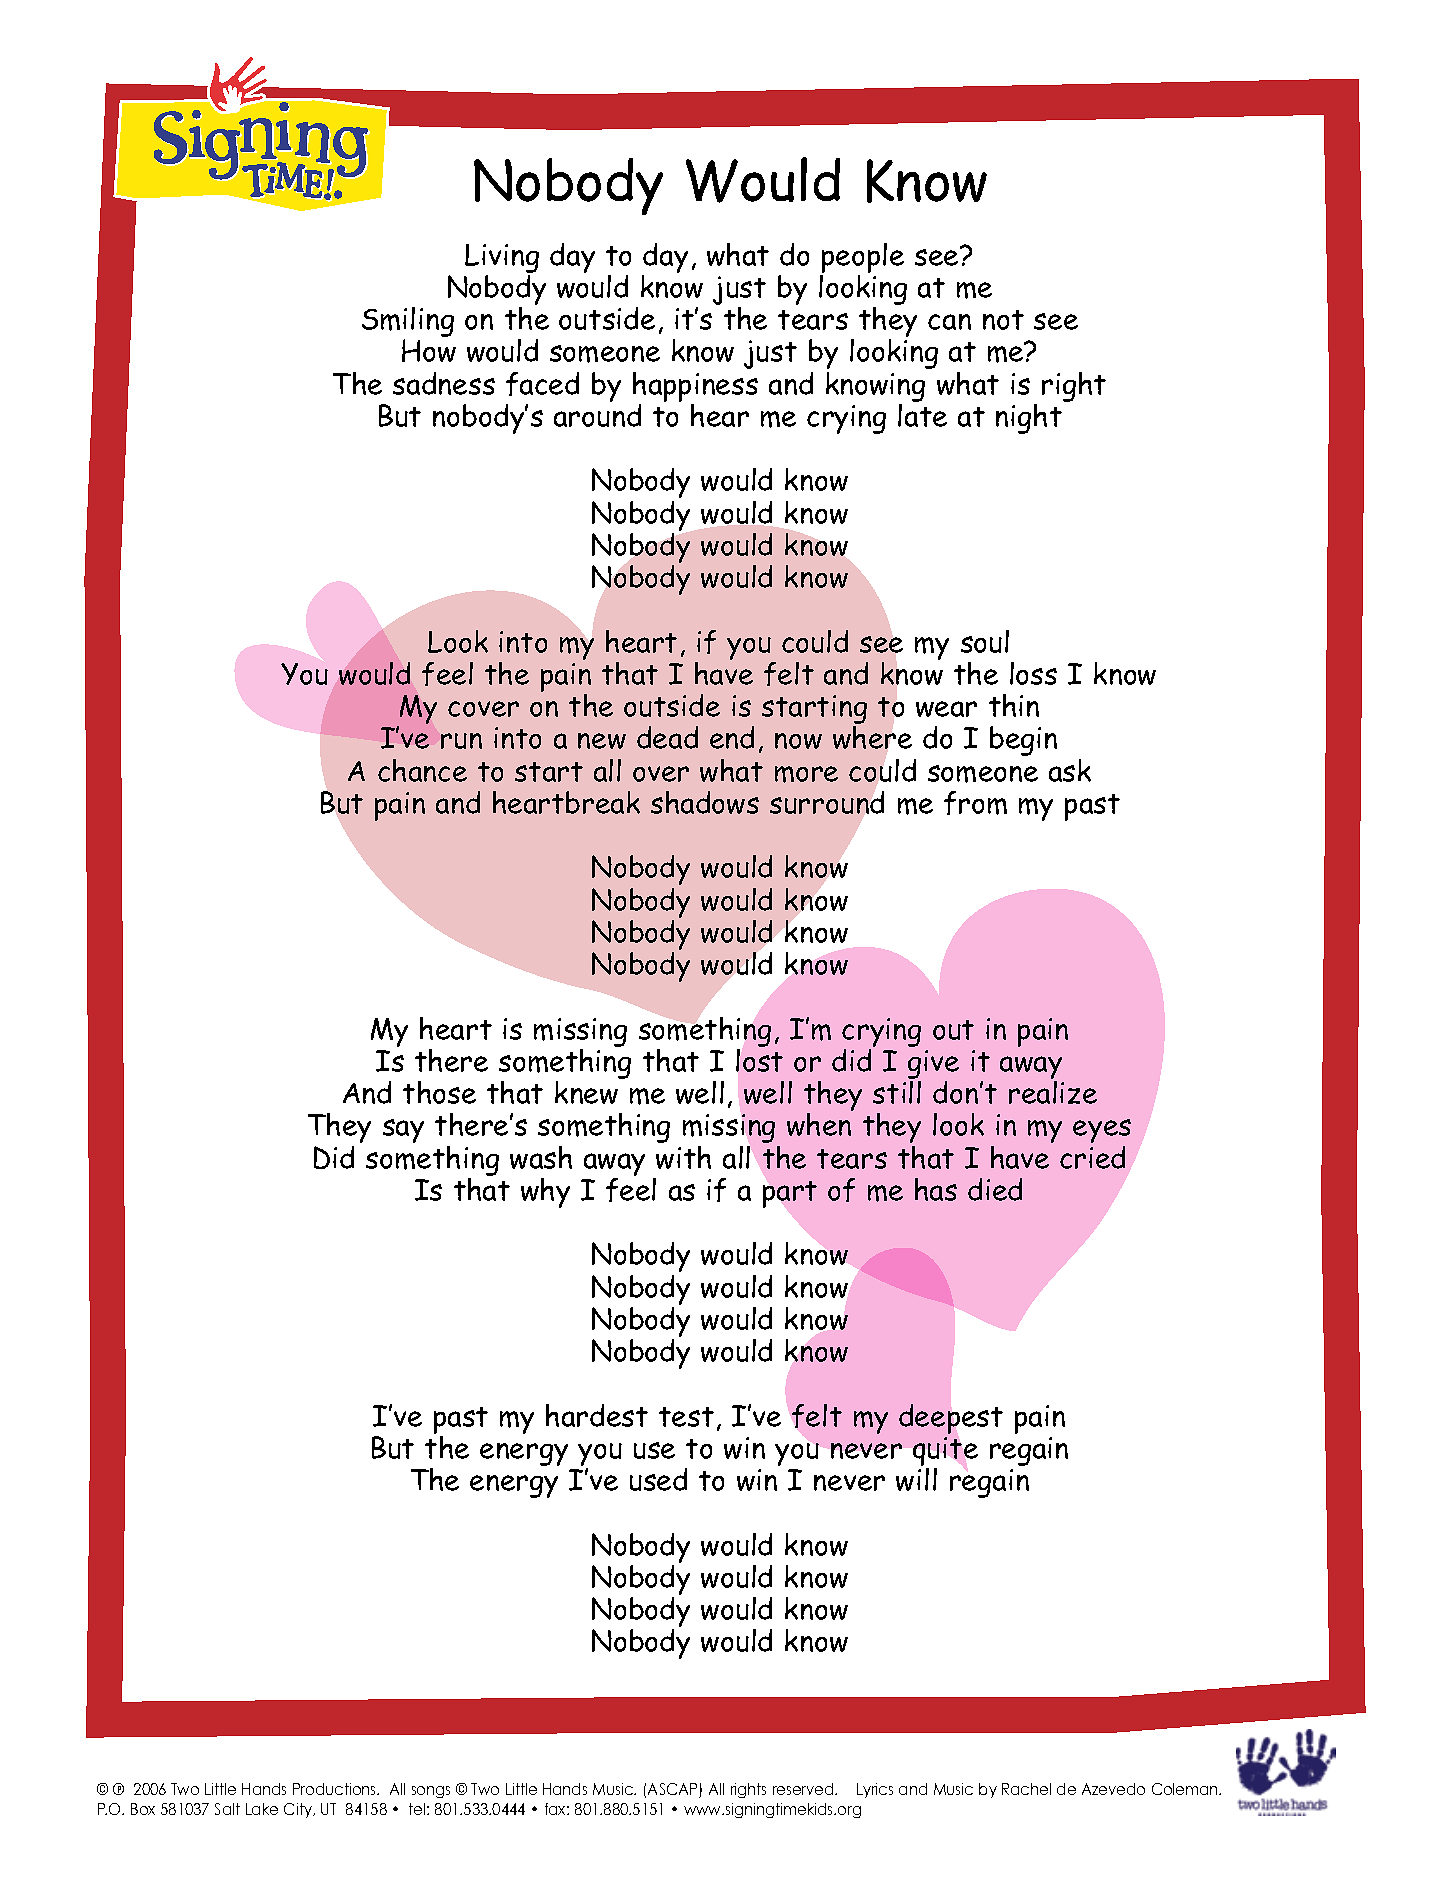 The height and width of the document is (1878, 1451). I want to click on happiness, so click(695, 388).
